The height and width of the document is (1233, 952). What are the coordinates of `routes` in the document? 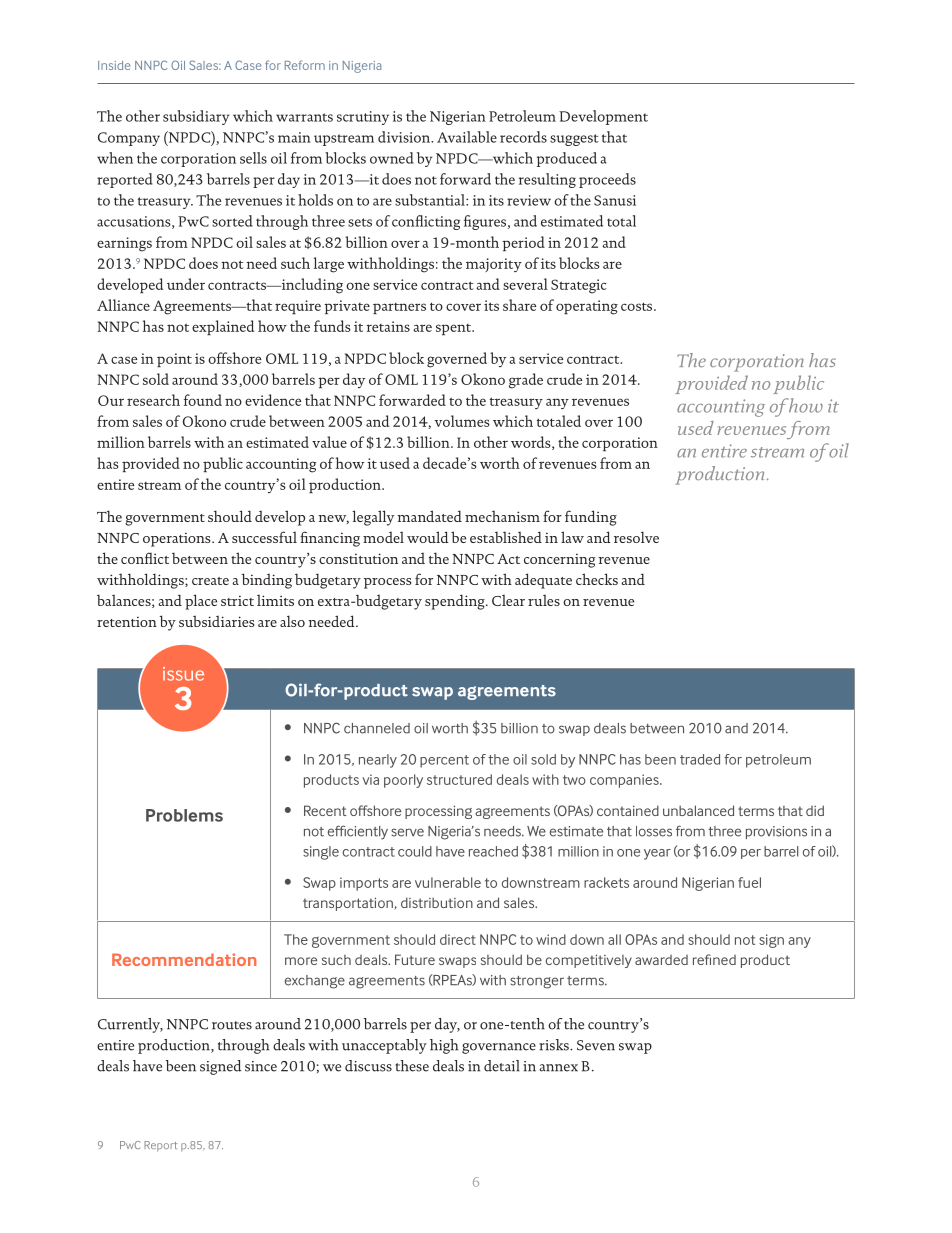 It's located at (232, 1025).
